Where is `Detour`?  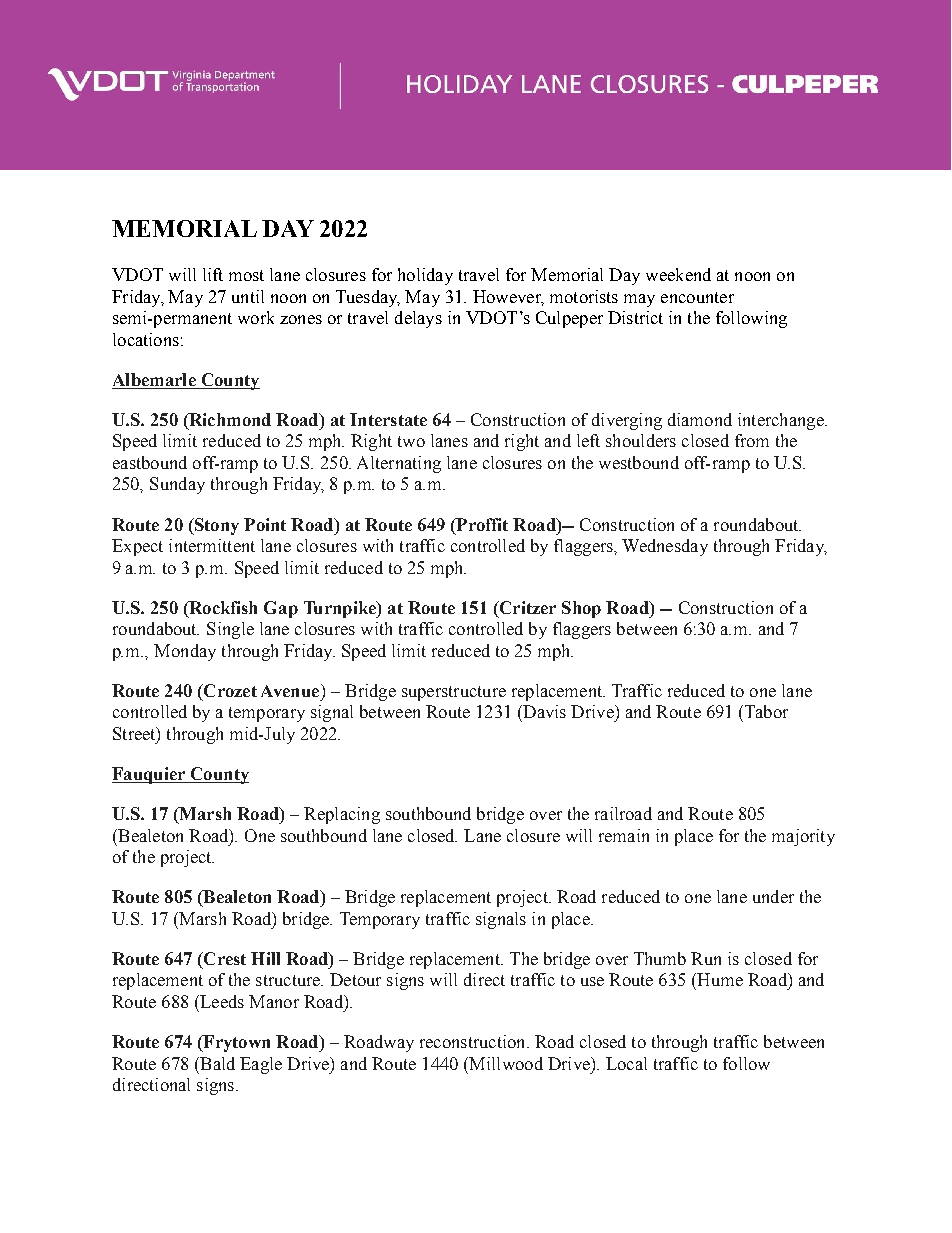 Detour is located at coordinates (355, 979).
